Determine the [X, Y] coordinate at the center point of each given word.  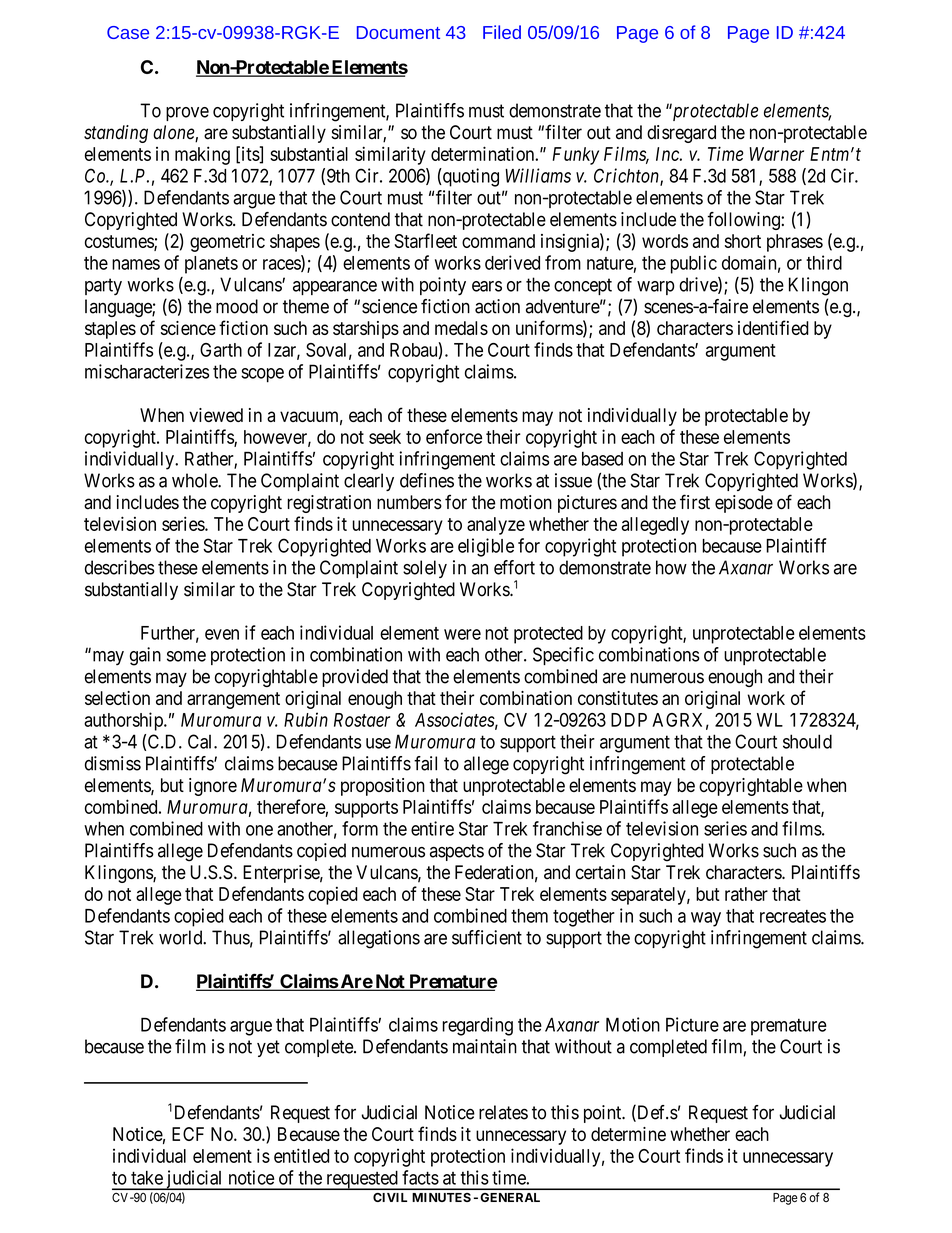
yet [268, 1048]
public [694, 264]
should [807, 741]
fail [425, 763]
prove [187, 114]
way [706, 919]
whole [195, 480]
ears [487, 286]
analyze [496, 526]
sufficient [487, 937]
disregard [681, 134]
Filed [502, 32]
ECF [188, 1134]
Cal [201, 741]
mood [237, 306]
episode [744, 504]
